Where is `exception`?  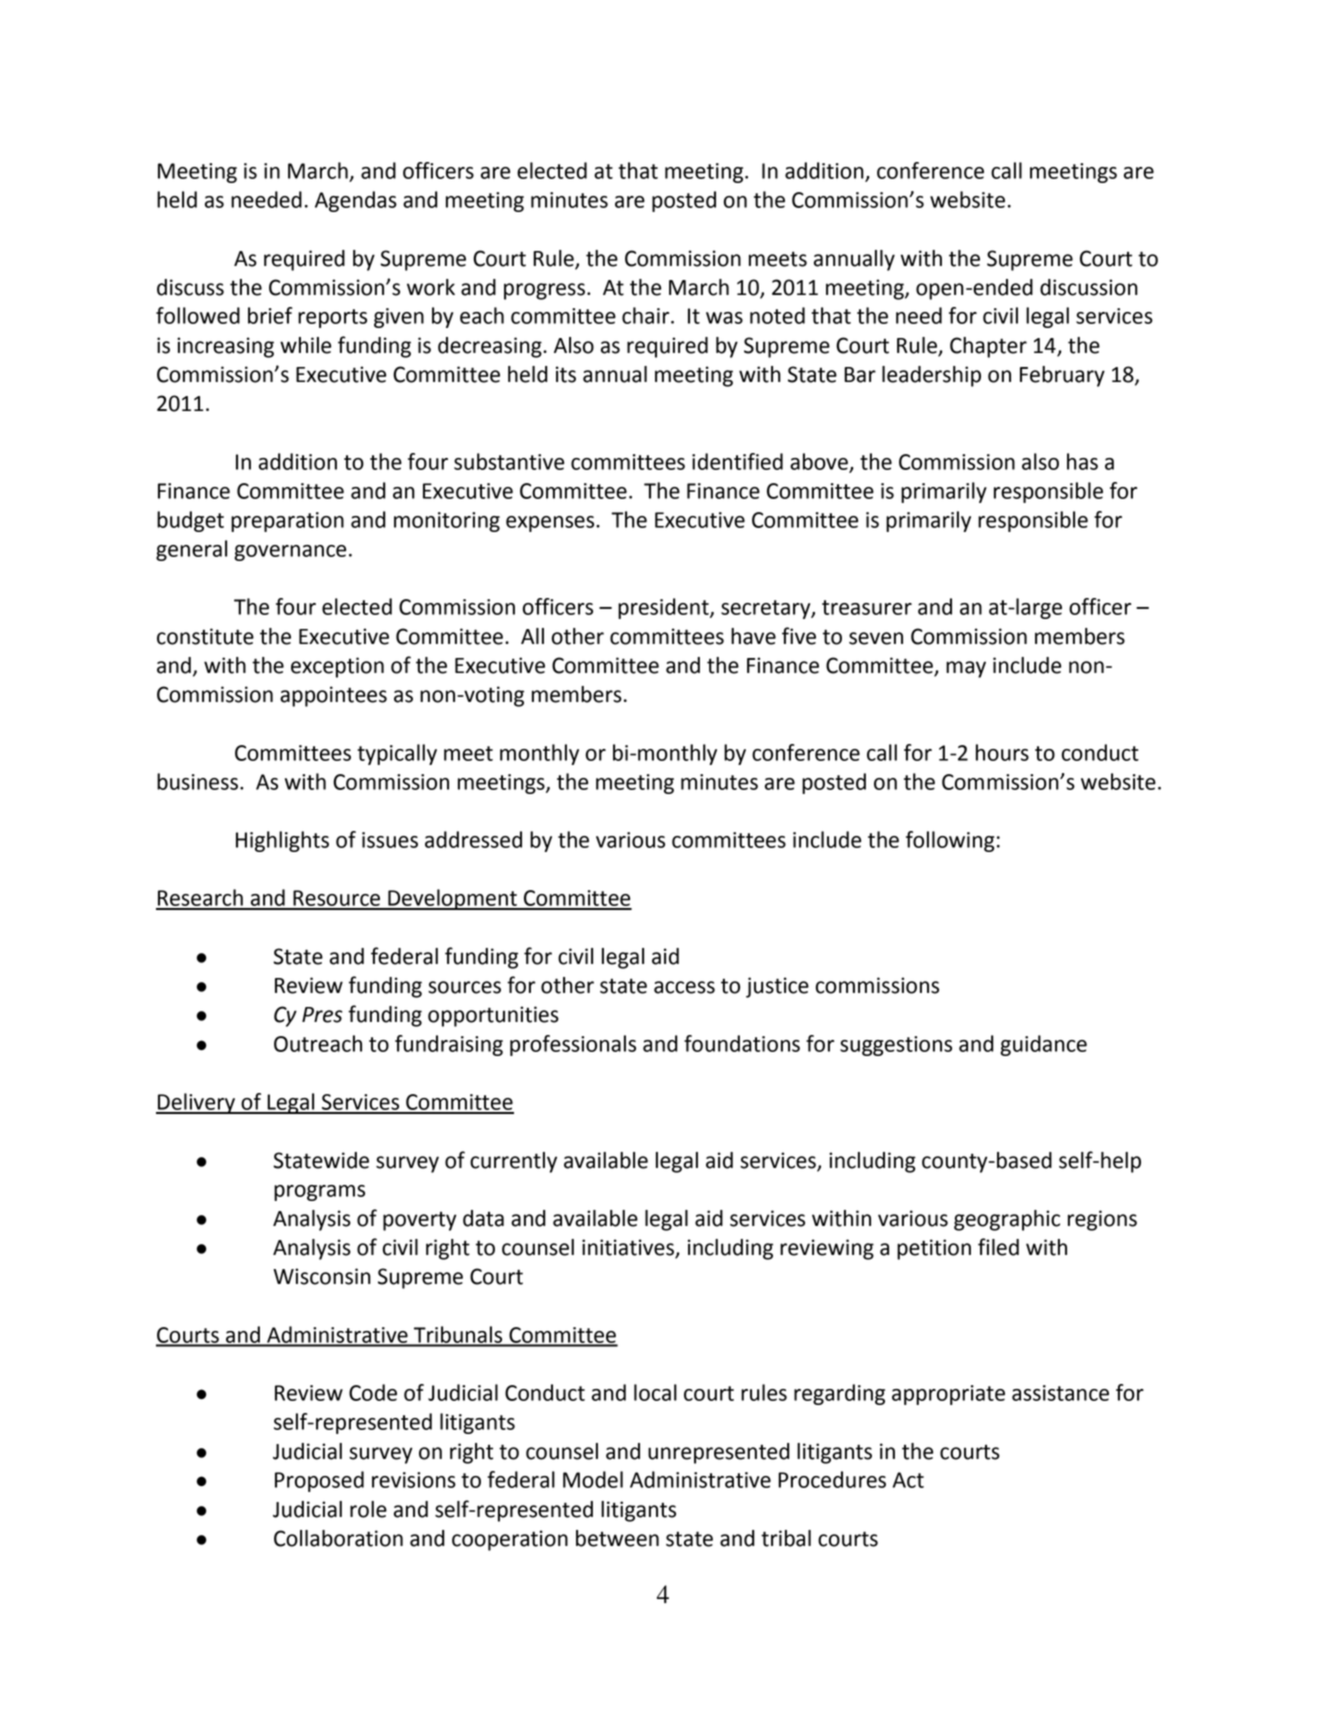
exception is located at coordinates (337, 667).
